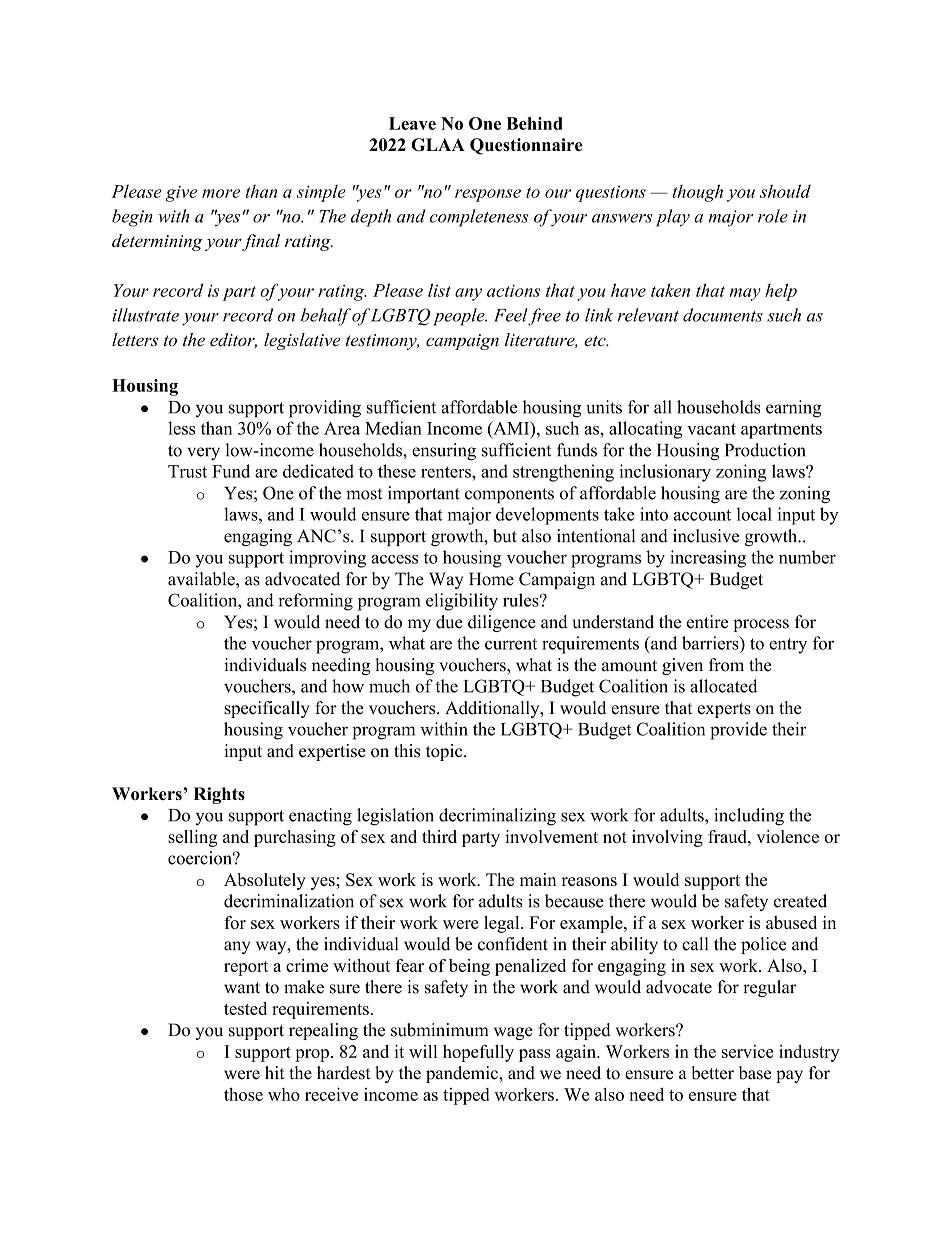 Image resolution: width=952 pixels, height=1233 pixels. What do you see at coordinates (707, 622) in the page?
I see `entire` at bounding box center [707, 622].
